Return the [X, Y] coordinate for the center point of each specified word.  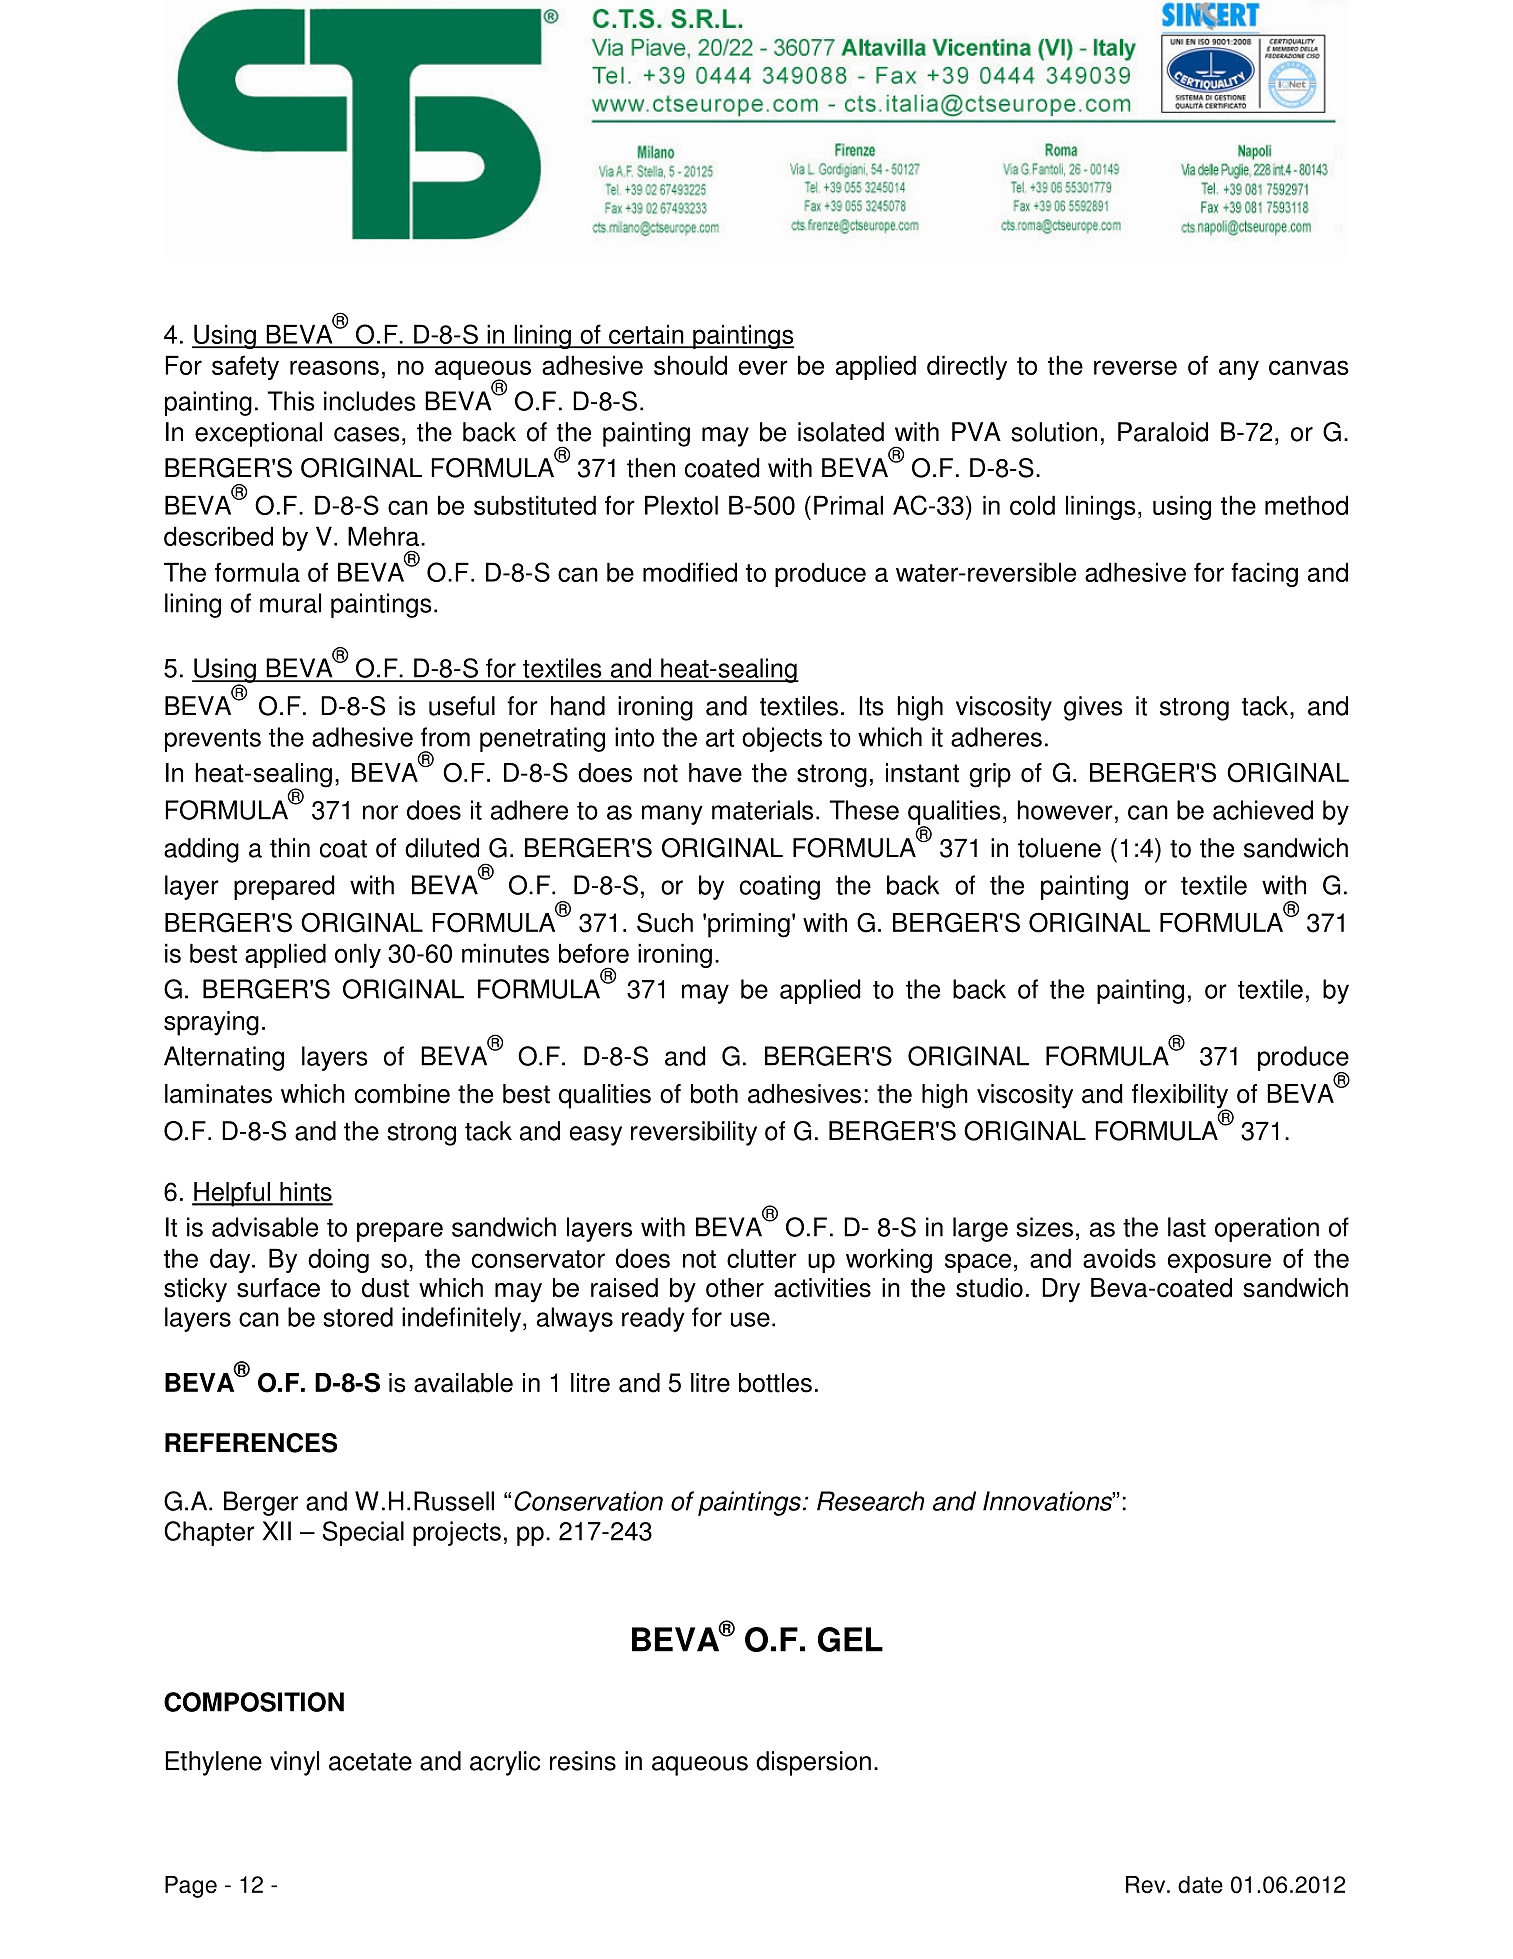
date [1200, 1885]
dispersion [813, 1763]
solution [1054, 432]
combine [402, 1094]
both [714, 1094]
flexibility [1181, 1097]
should [690, 365]
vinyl [294, 1763]
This [291, 401]
